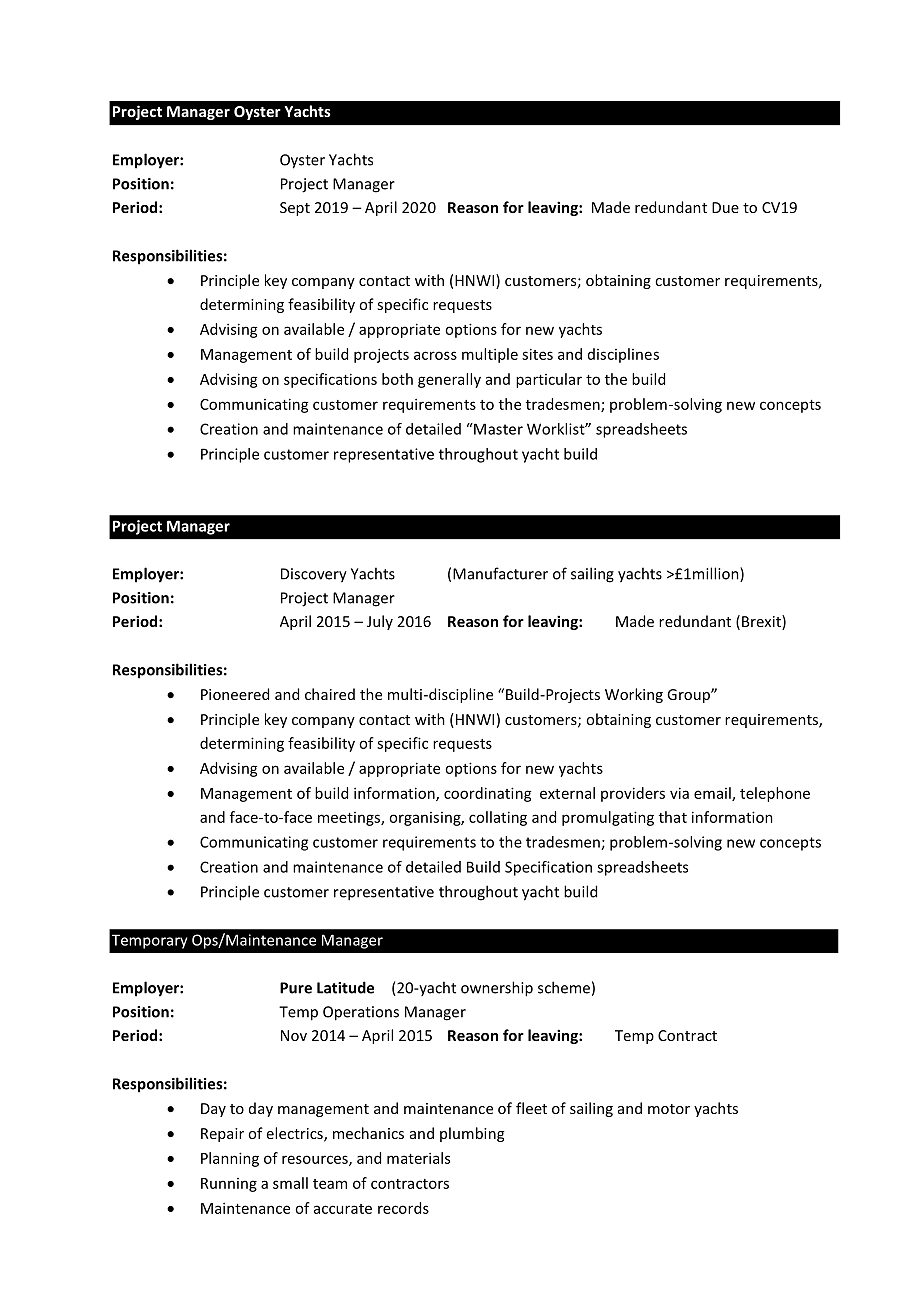  I want to click on plumbing, so click(472, 1134).
